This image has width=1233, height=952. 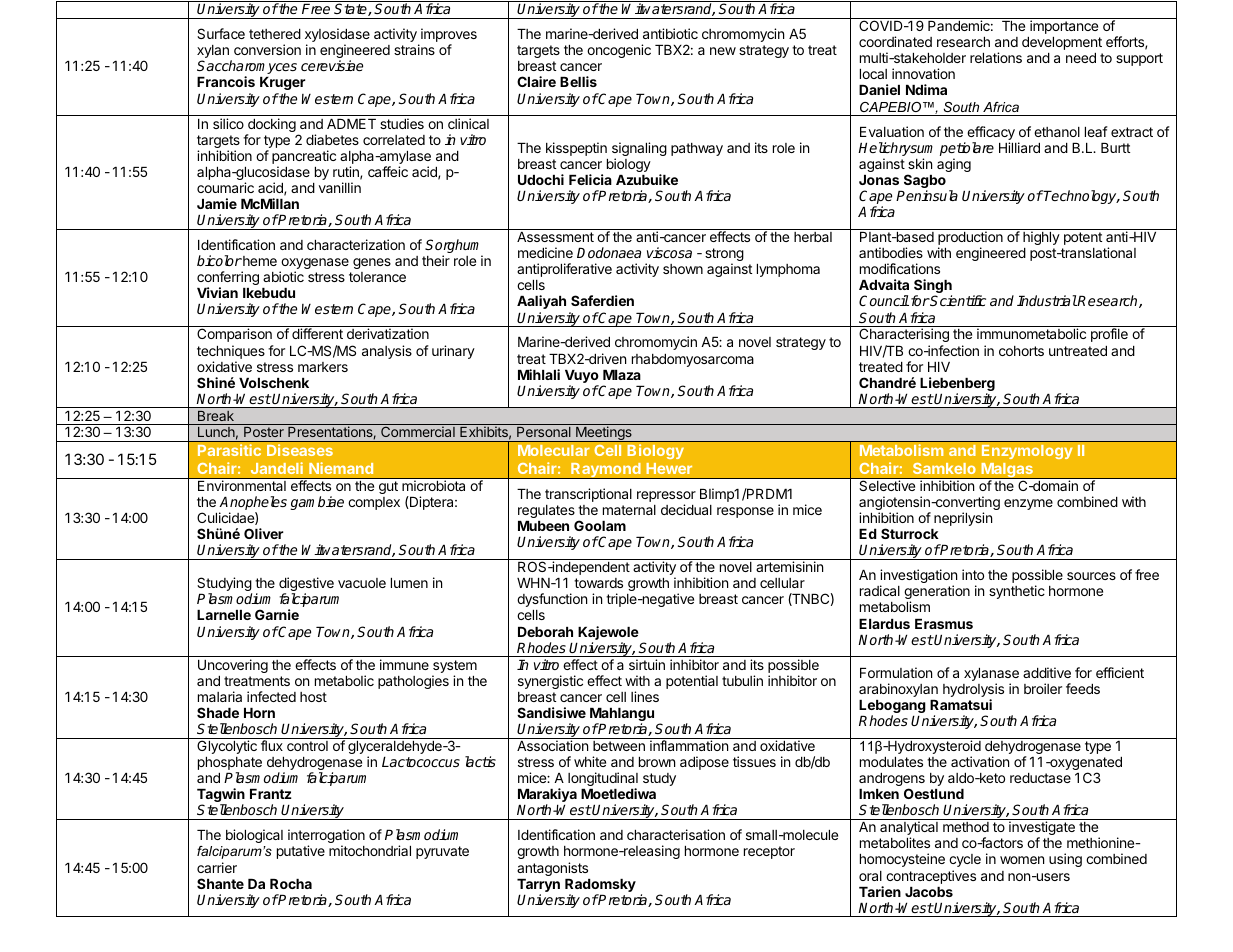 I want to click on putative, so click(x=301, y=852).
